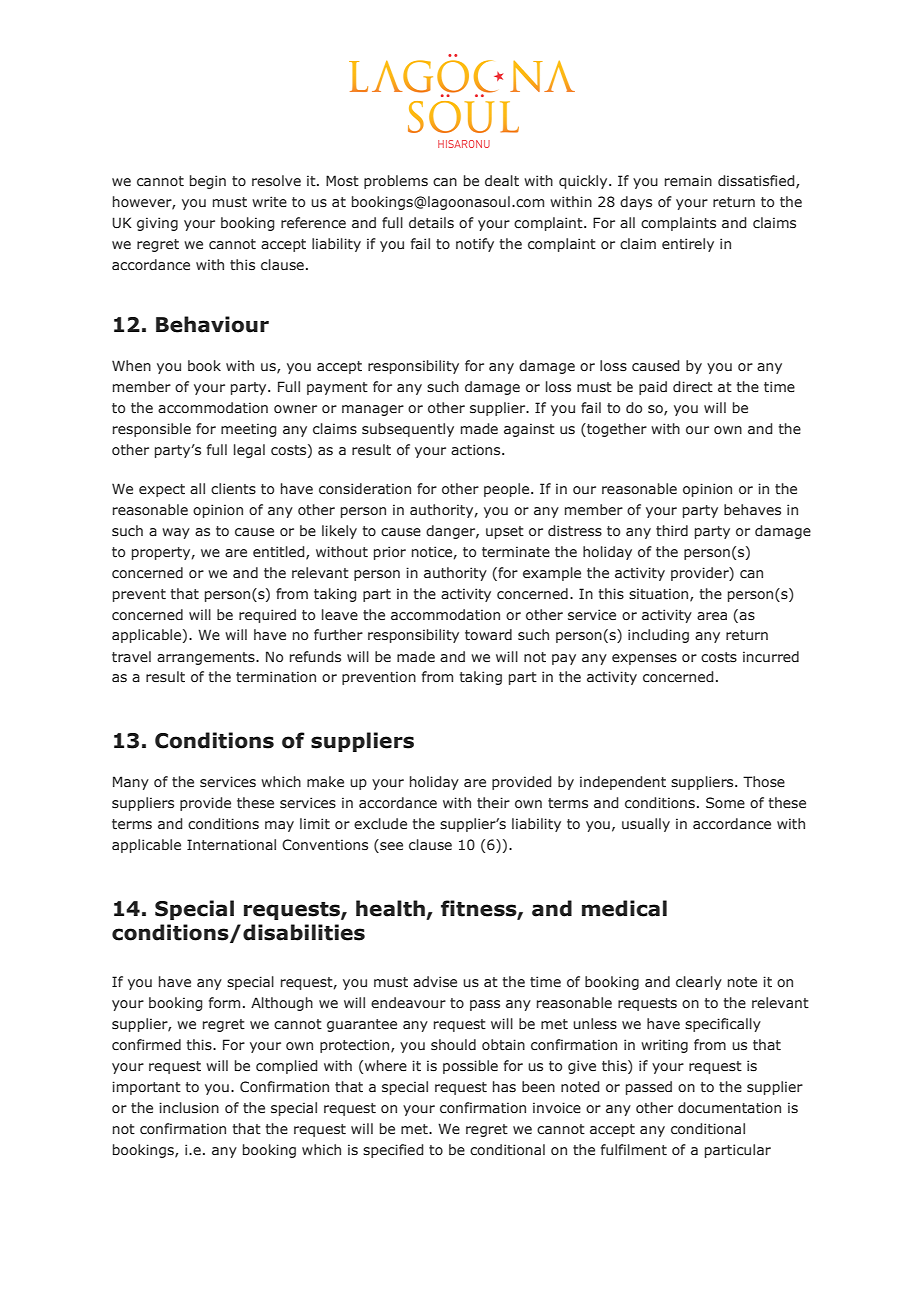  I want to click on their, so click(493, 802).
